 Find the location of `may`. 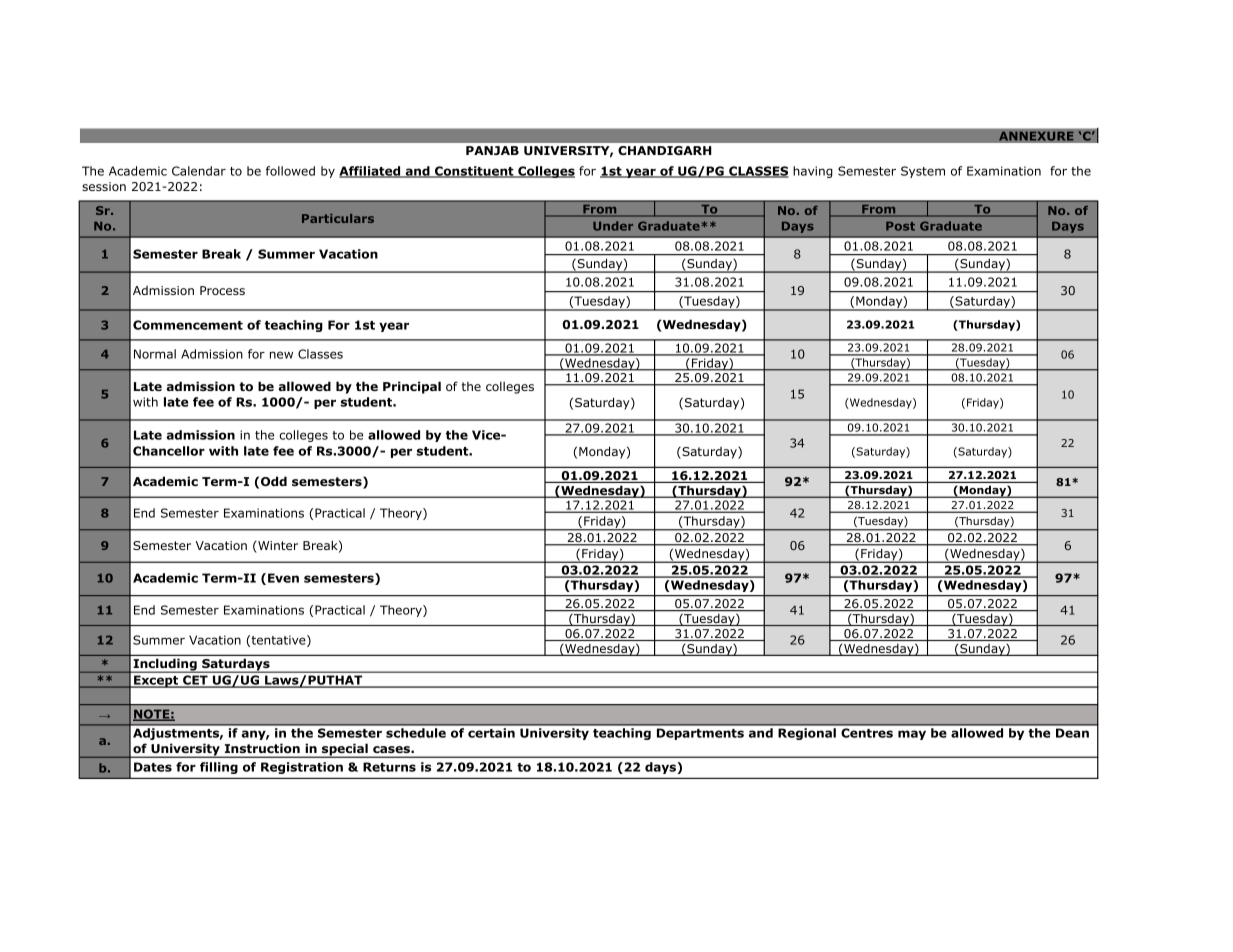

may is located at coordinates (912, 735).
